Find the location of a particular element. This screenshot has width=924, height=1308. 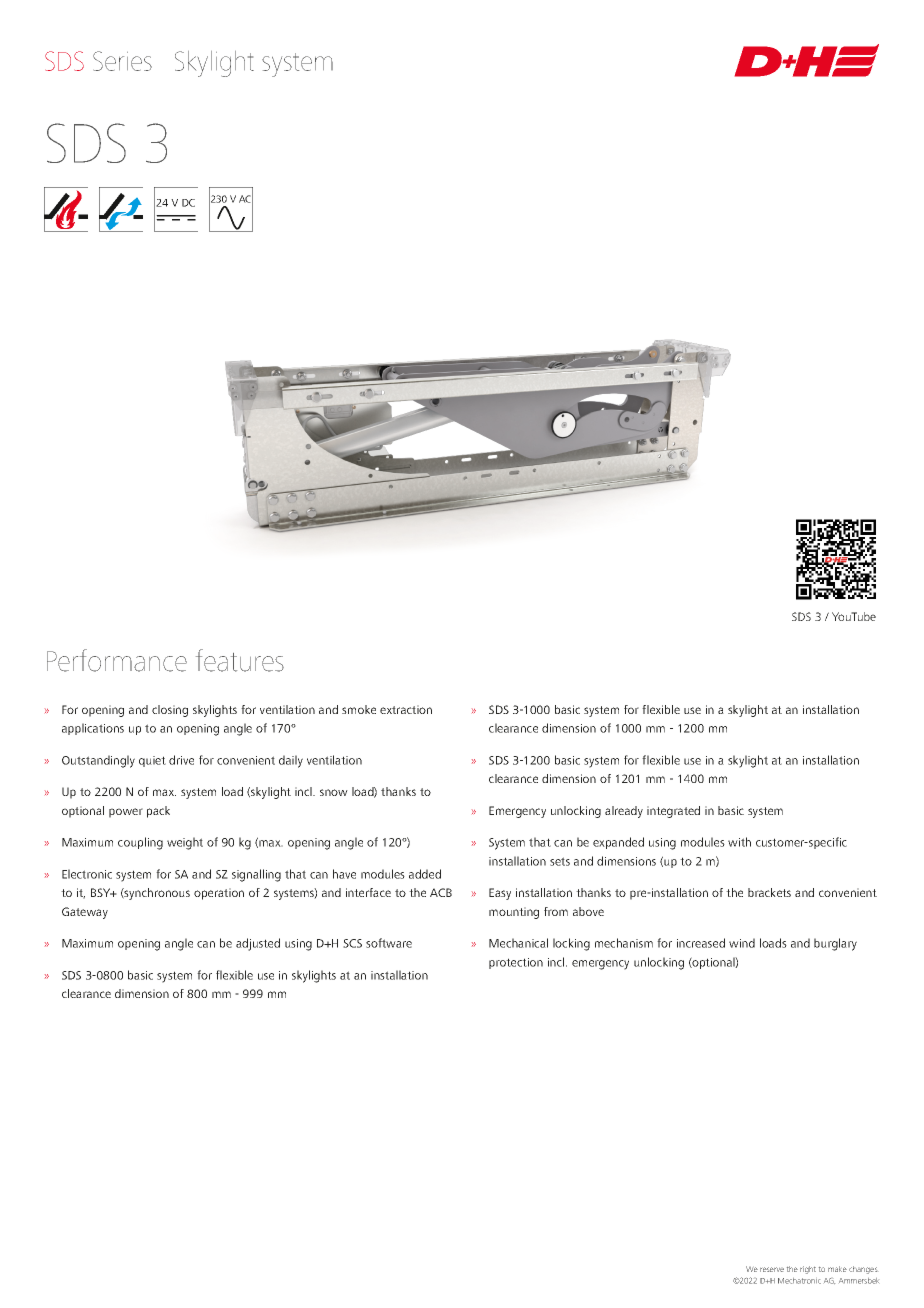

integrated is located at coordinates (673, 812).
